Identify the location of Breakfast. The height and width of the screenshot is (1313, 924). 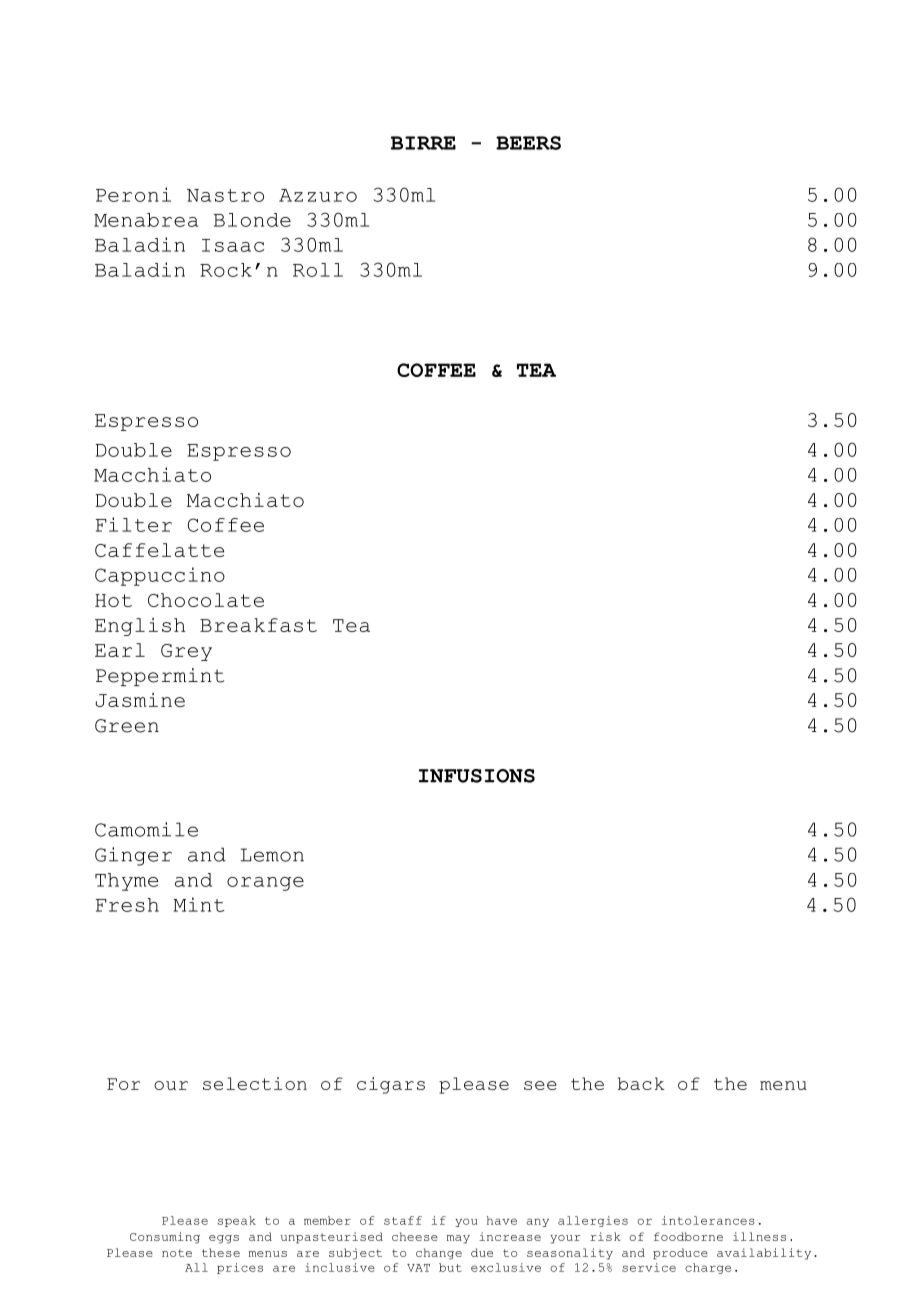
(258, 625).
